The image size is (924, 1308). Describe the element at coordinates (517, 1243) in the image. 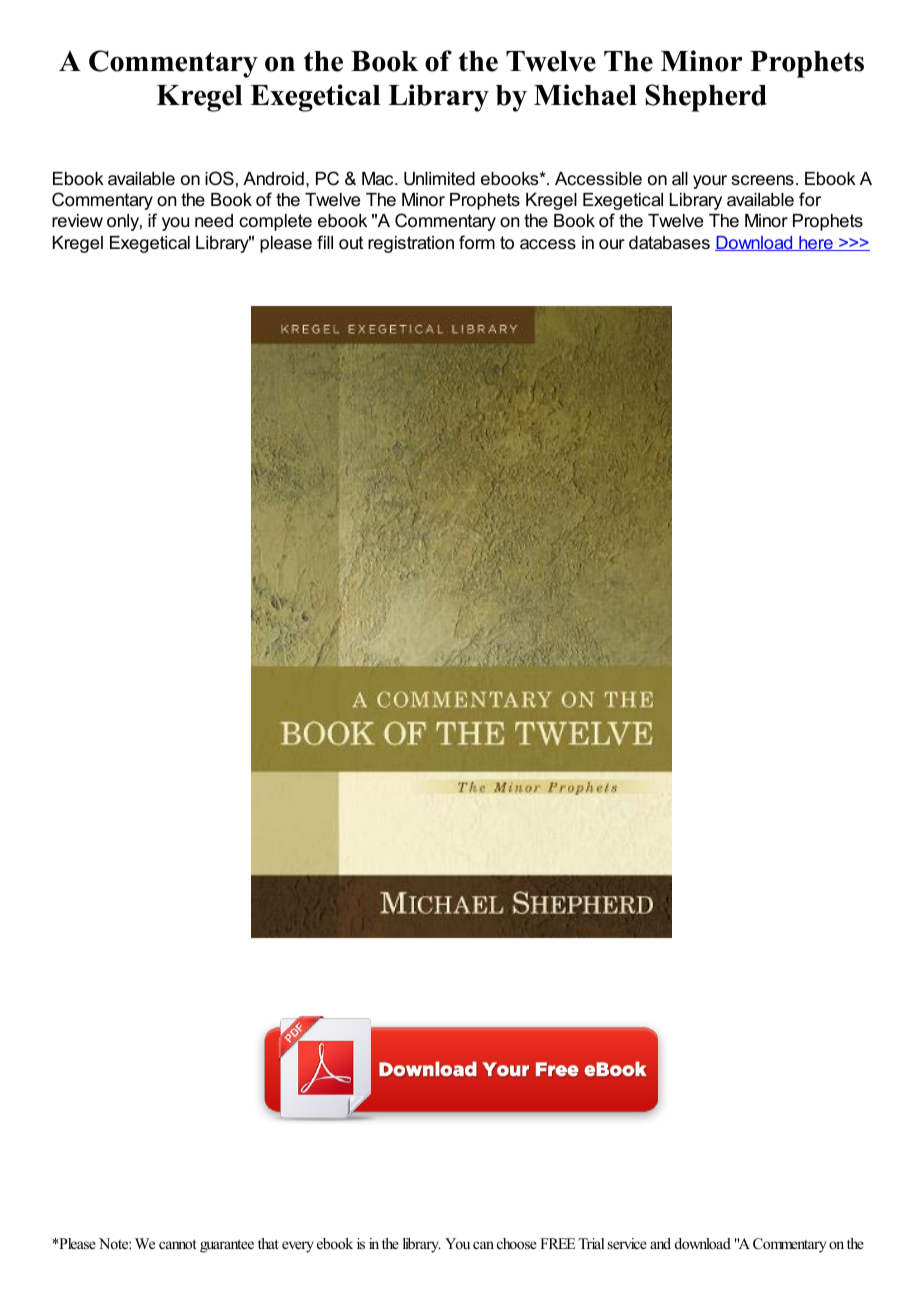

I see `choose` at that location.
